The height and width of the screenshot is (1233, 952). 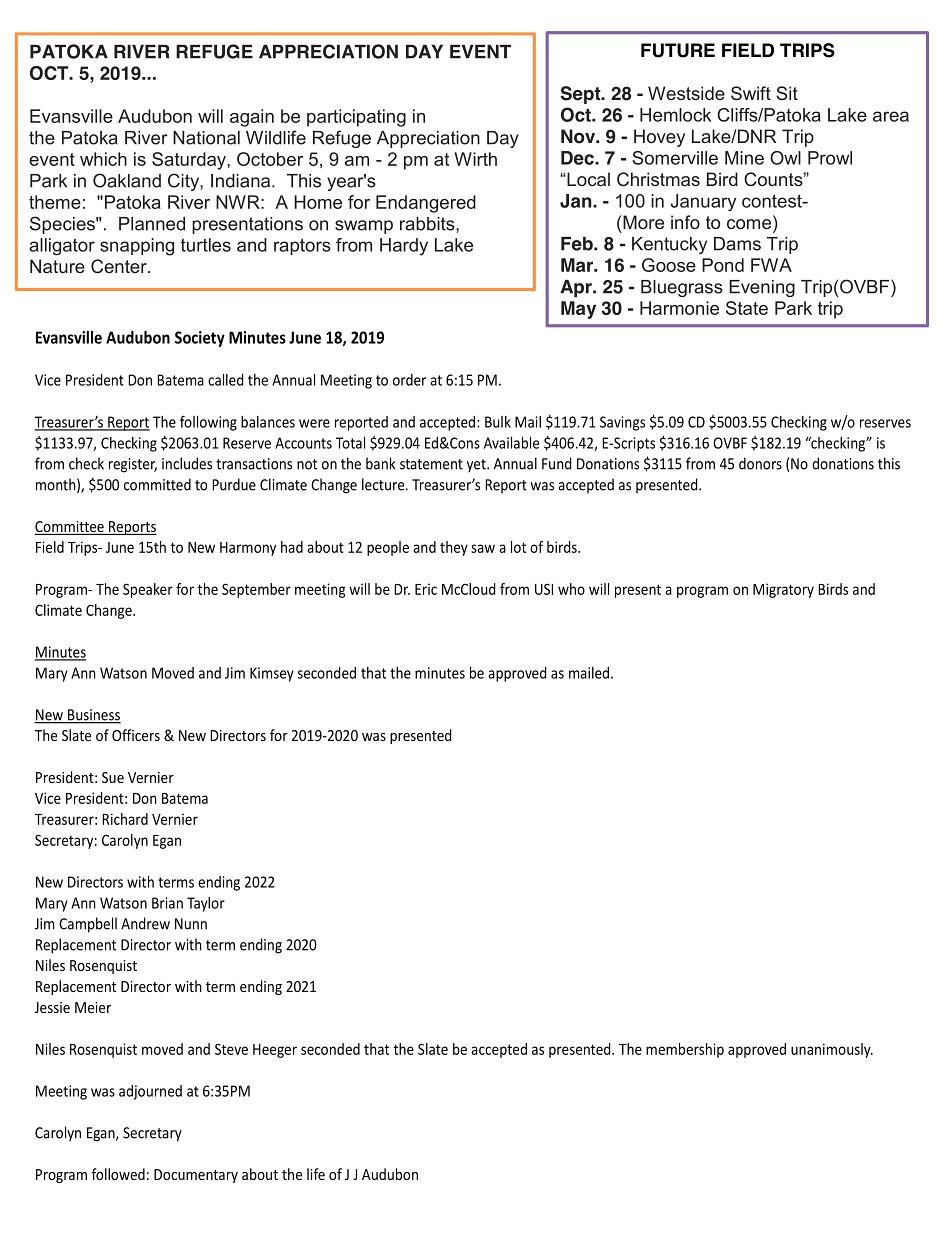 I want to click on Taylor, so click(x=206, y=904).
